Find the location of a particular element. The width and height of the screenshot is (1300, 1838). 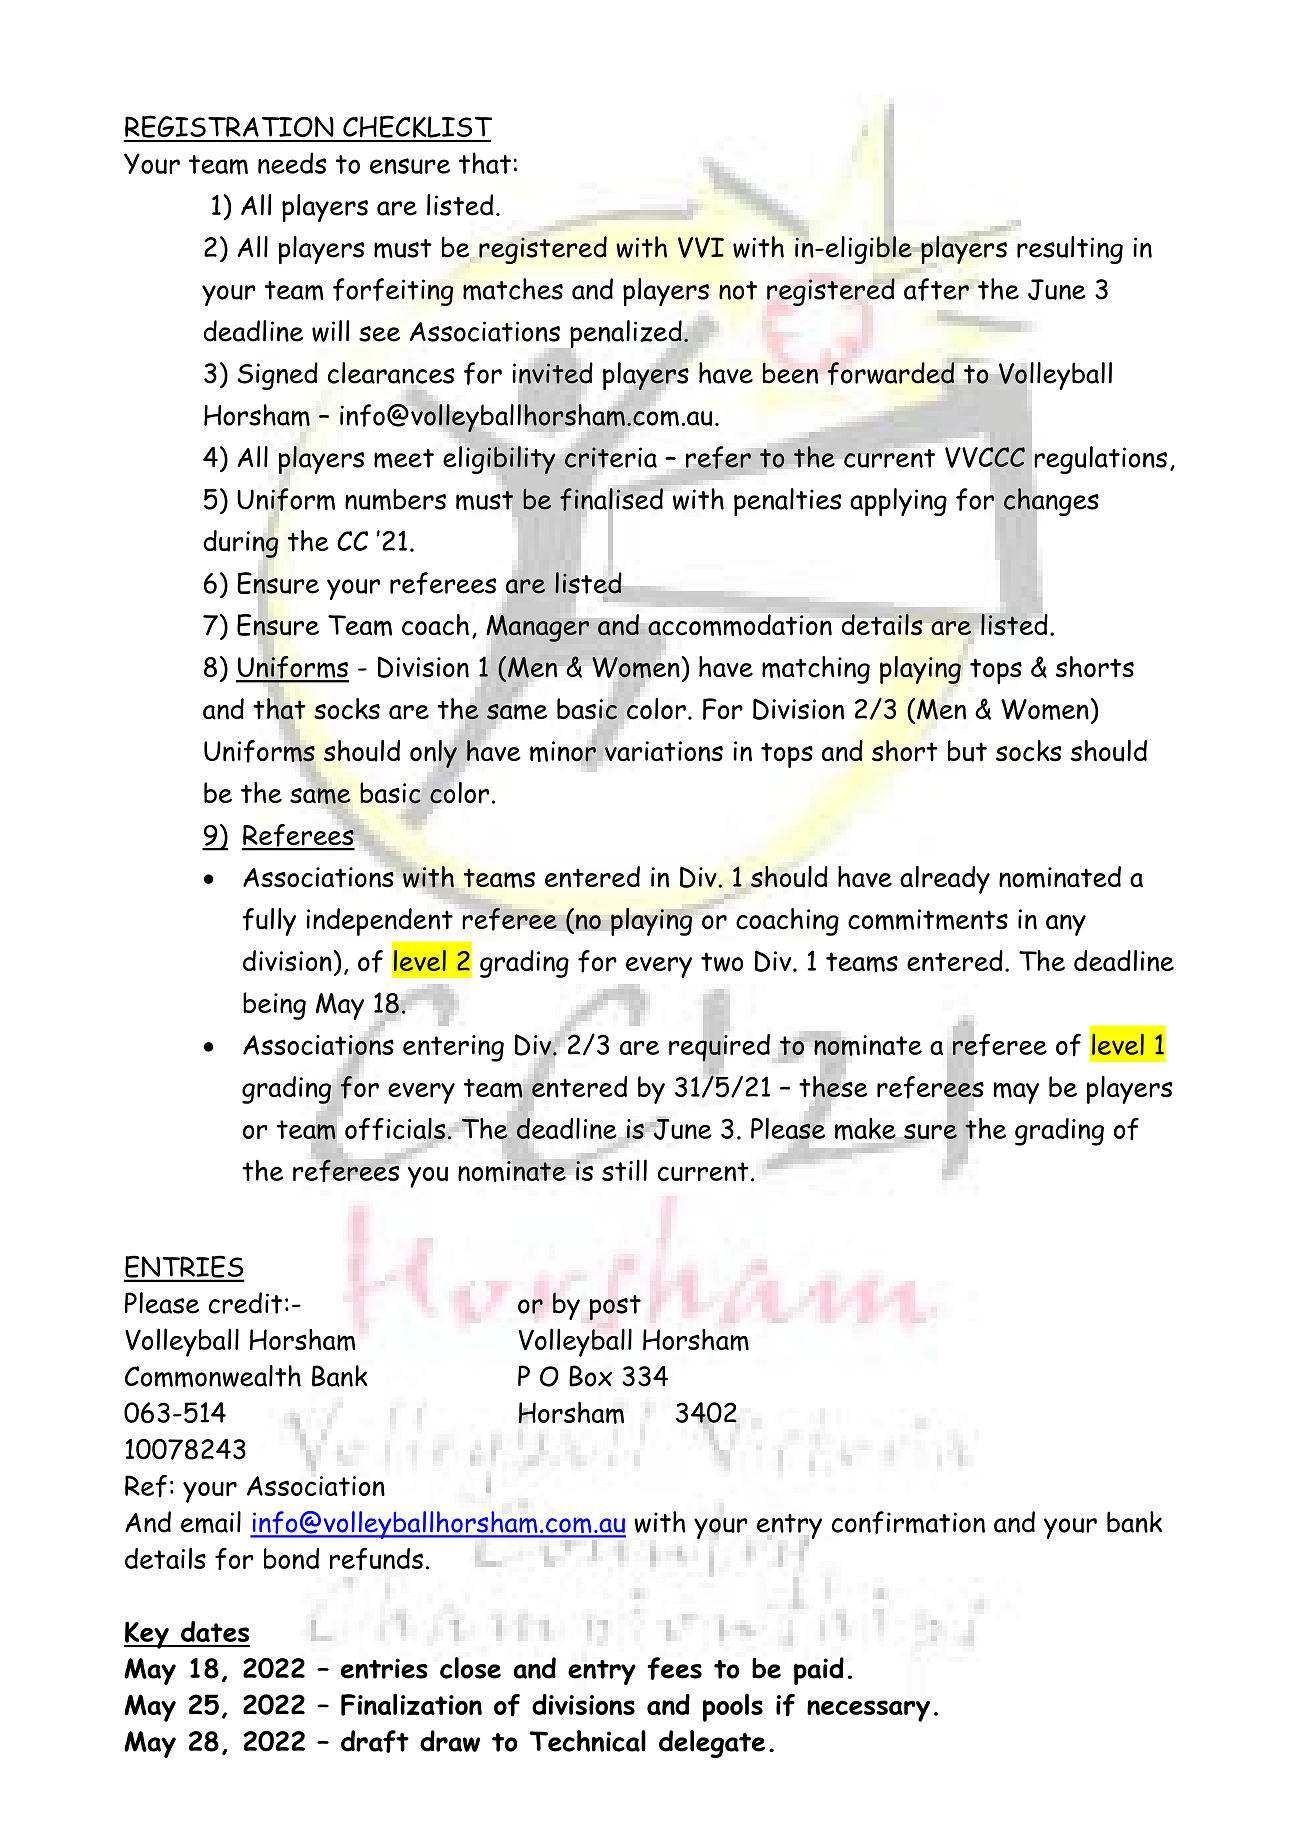

matches is located at coordinates (513, 289).
